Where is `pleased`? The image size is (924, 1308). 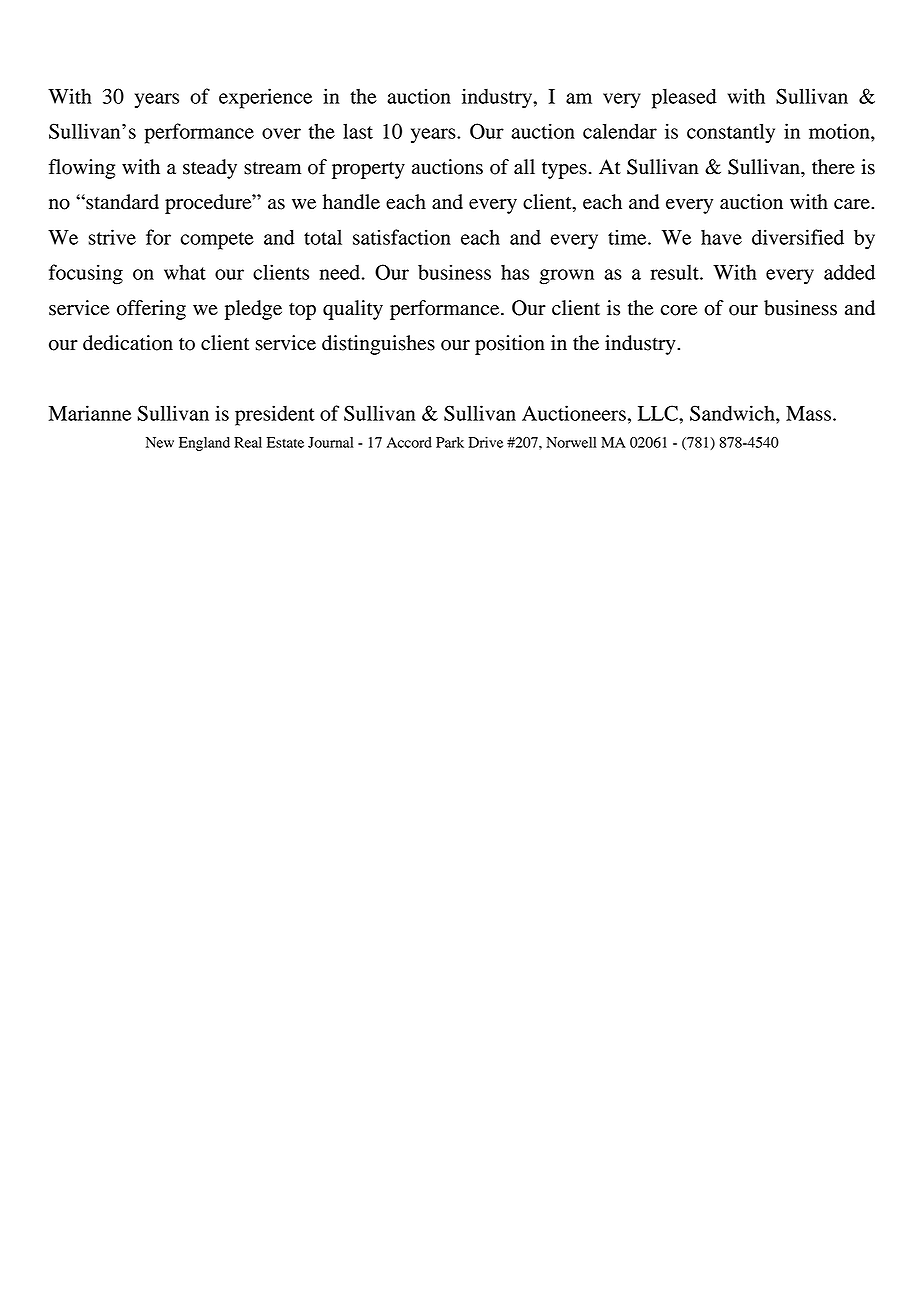 pleased is located at coordinates (684, 98).
